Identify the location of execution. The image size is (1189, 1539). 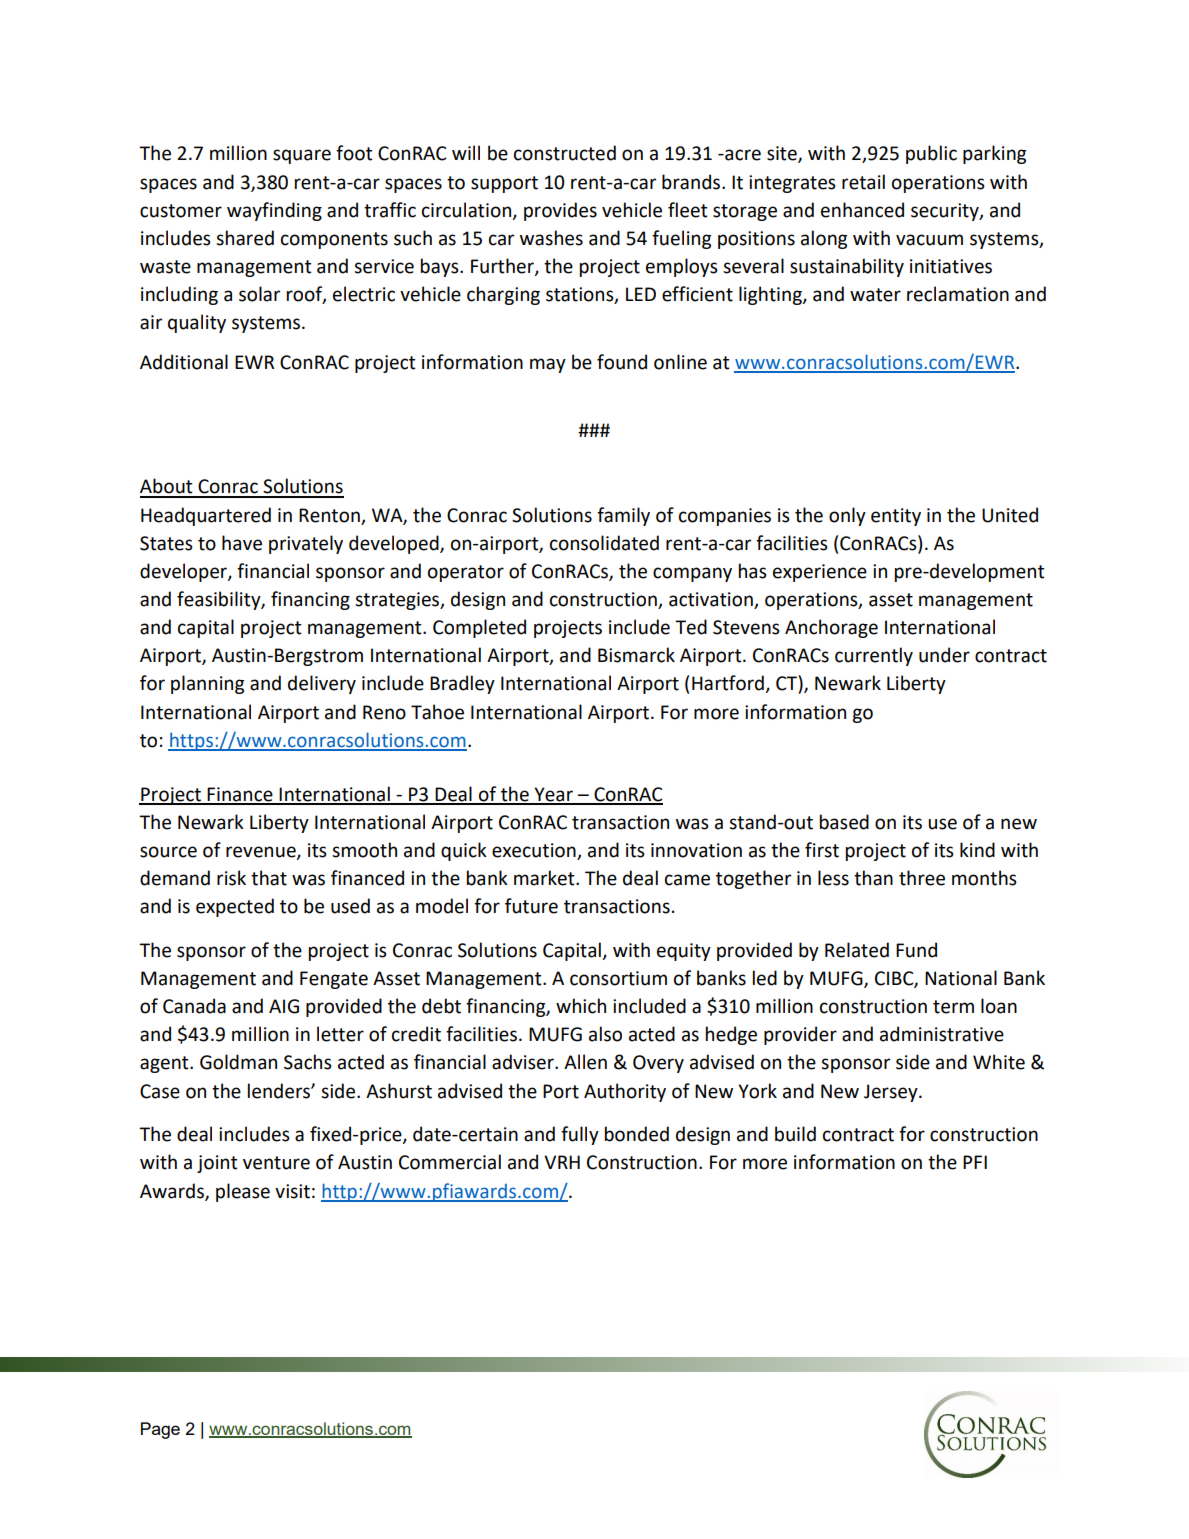
(534, 850).
